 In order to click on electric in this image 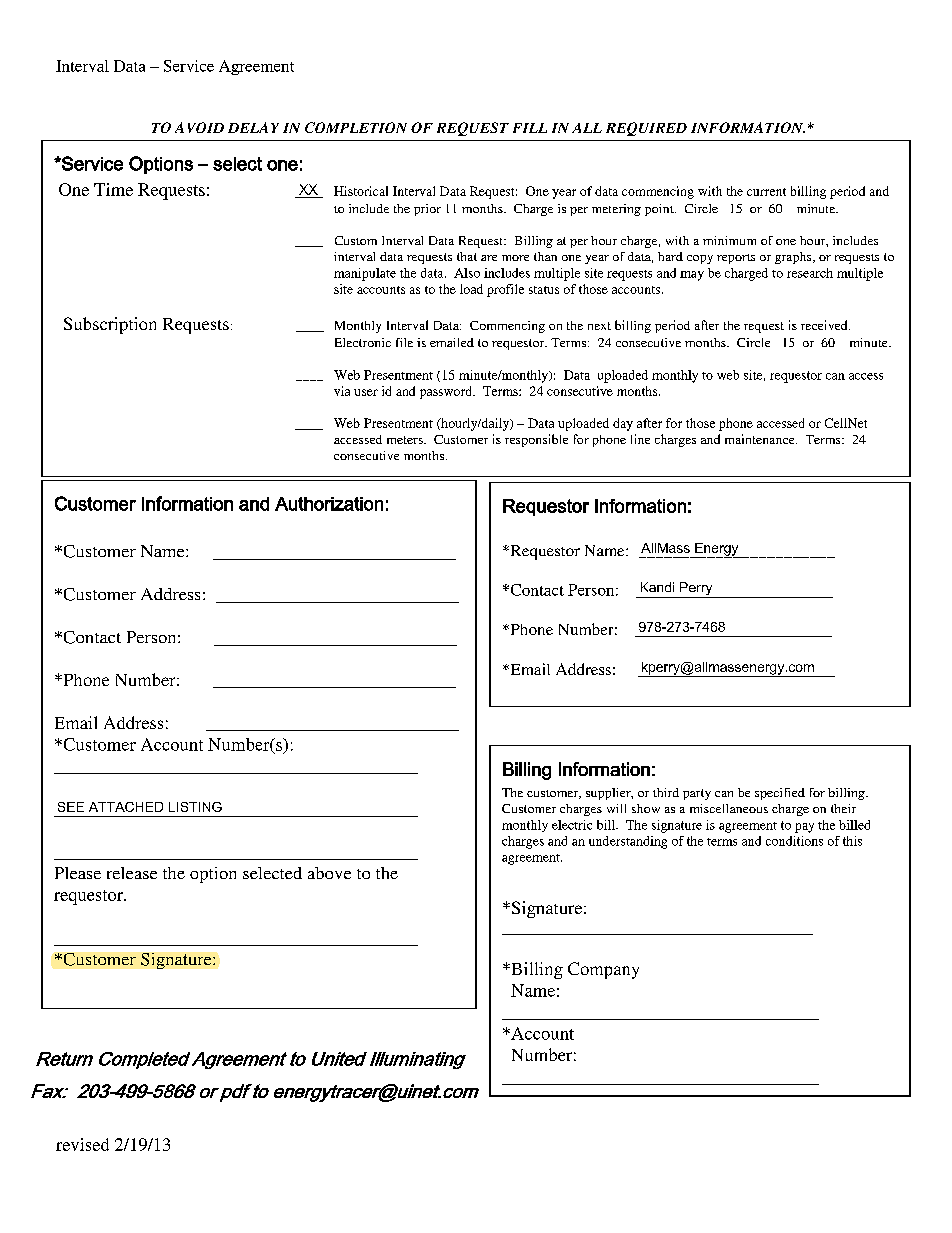, I will do `click(572, 825)`.
